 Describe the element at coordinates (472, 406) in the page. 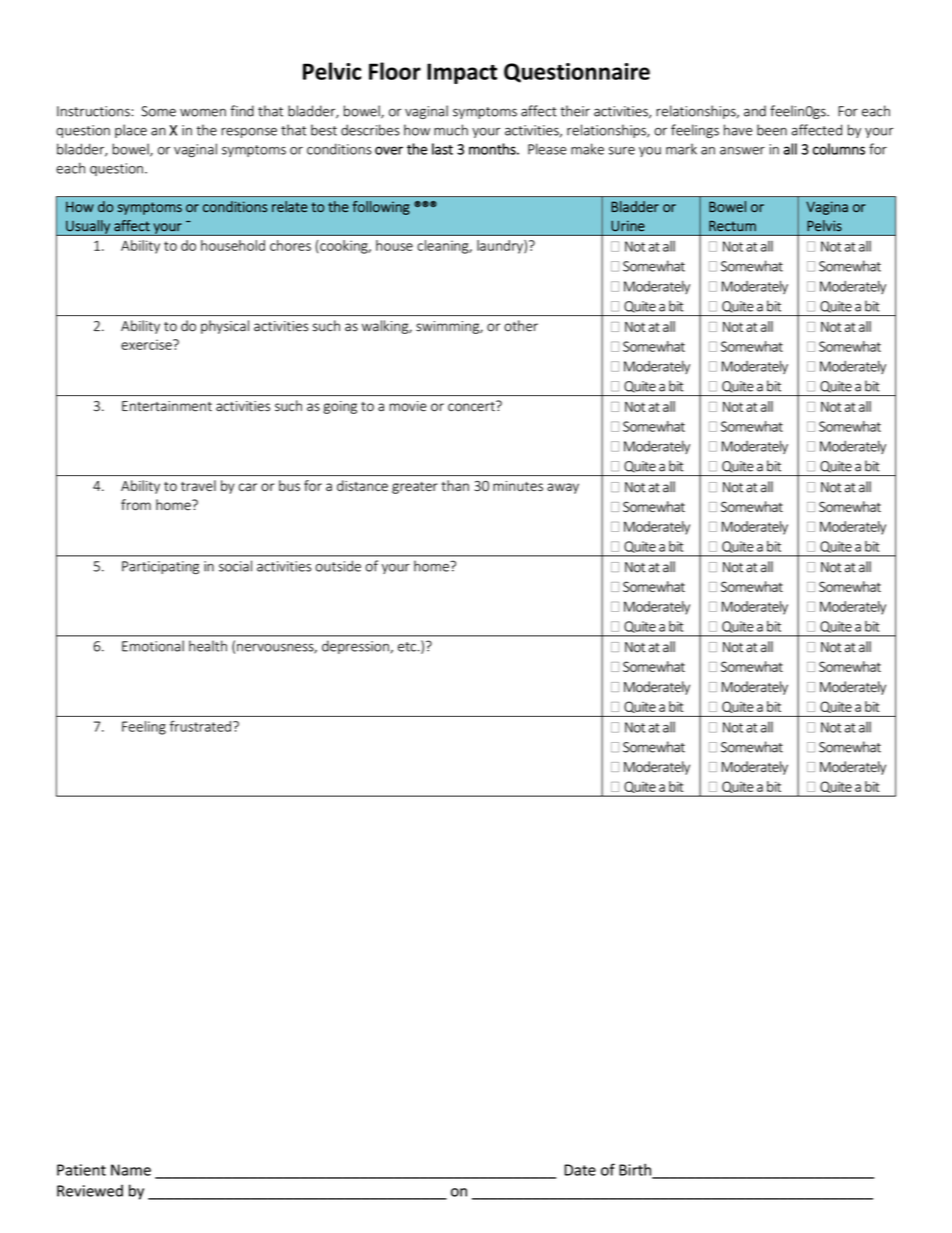

I see `concert` at that location.
